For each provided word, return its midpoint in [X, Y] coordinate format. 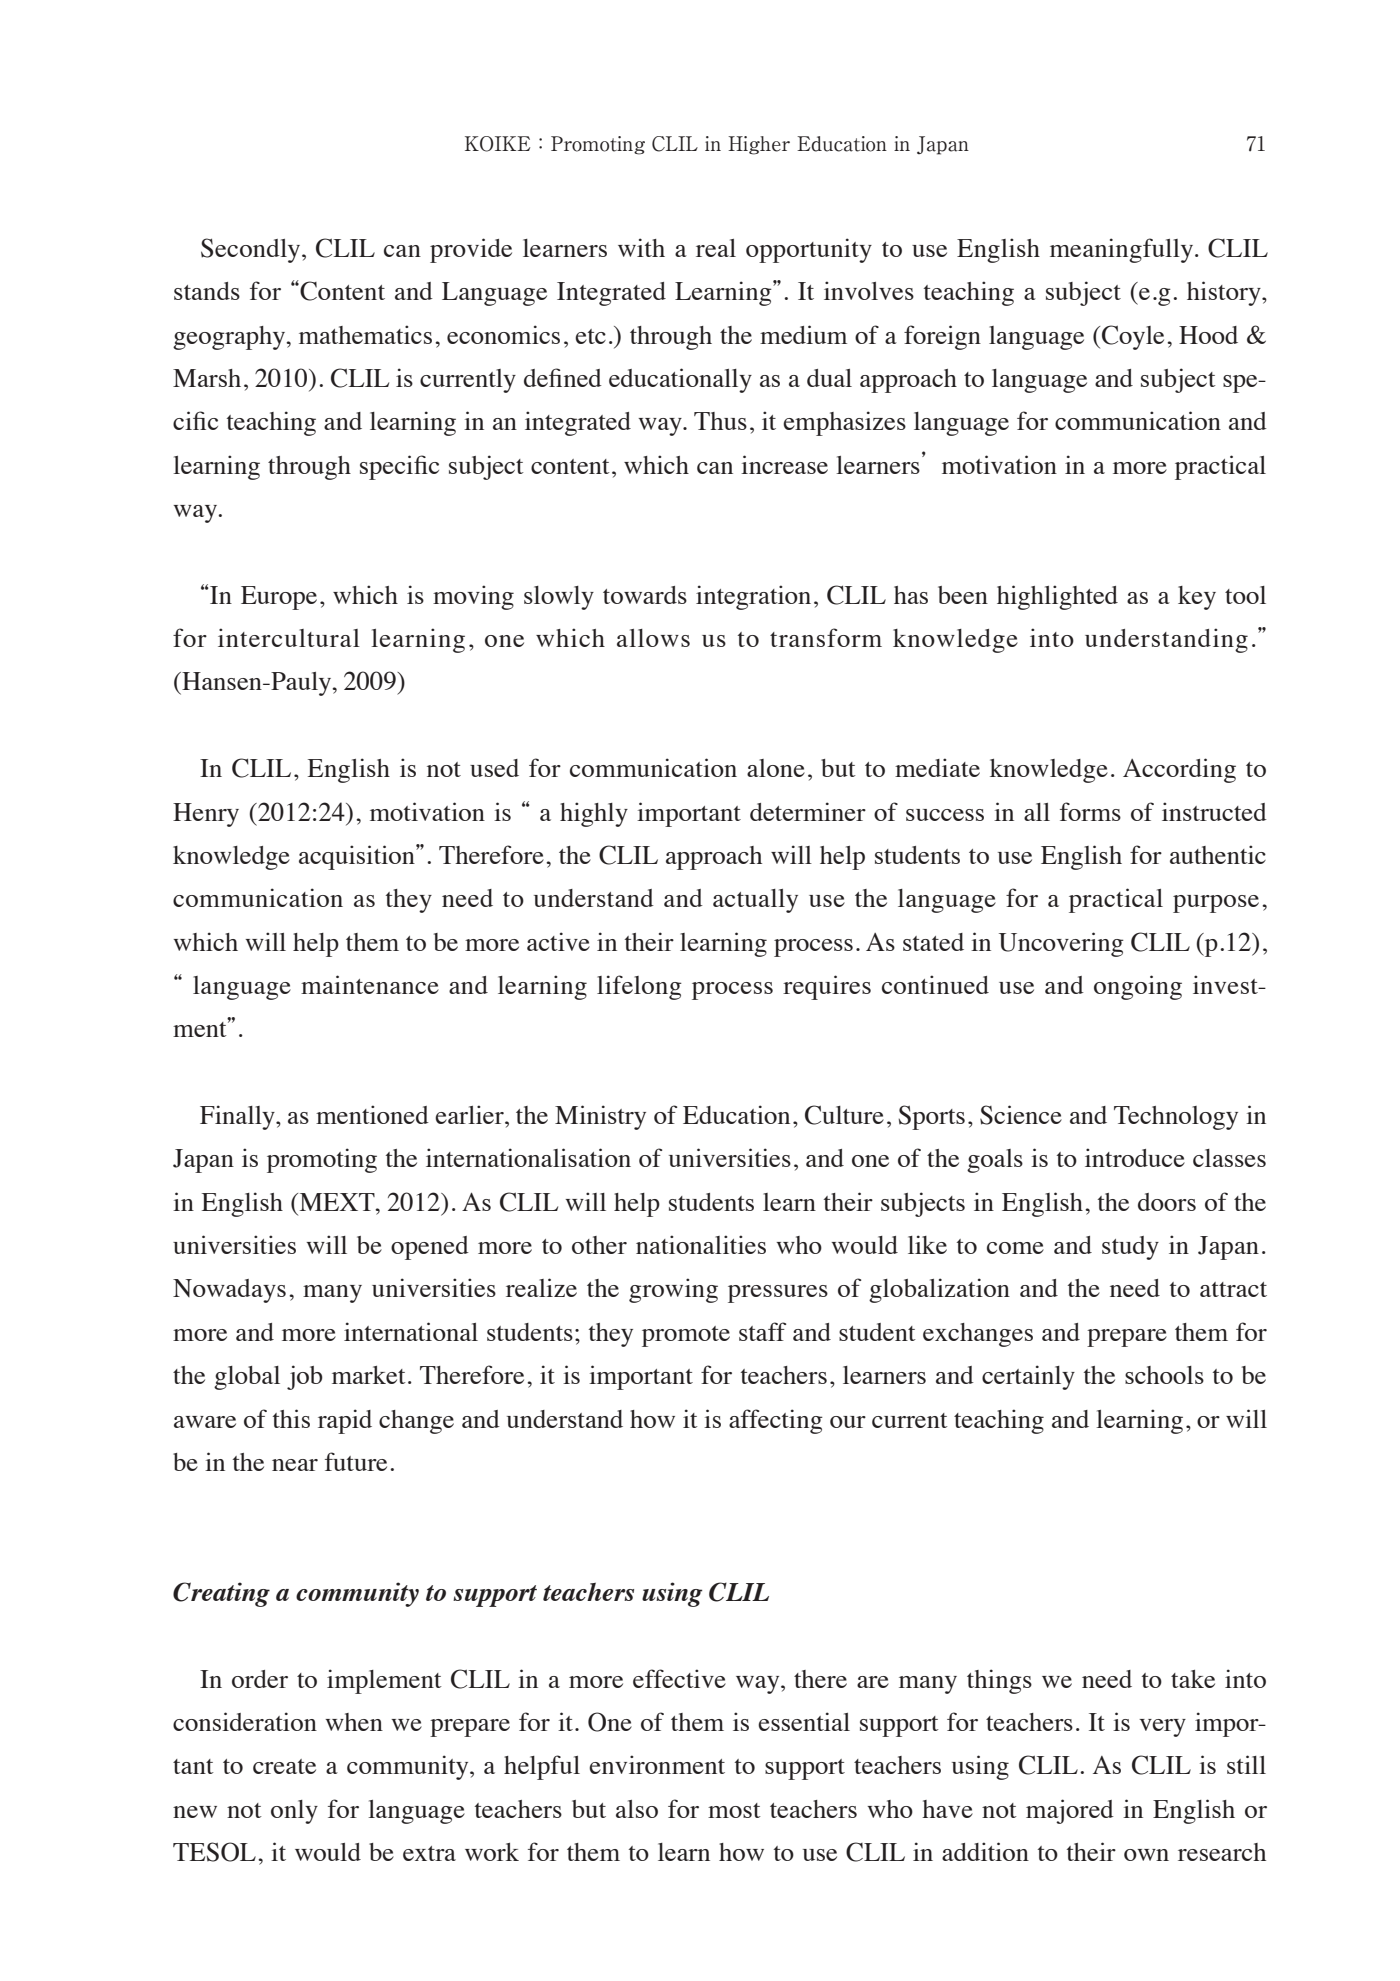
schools [1164, 1375]
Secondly [252, 250]
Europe [279, 598]
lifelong [639, 987]
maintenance [370, 984]
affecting [776, 1421]
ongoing [1138, 987]
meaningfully [1123, 250]
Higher [759, 145]
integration [753, 597]
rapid [345, 1421]
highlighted [1057, 597]
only [294, 1812]
